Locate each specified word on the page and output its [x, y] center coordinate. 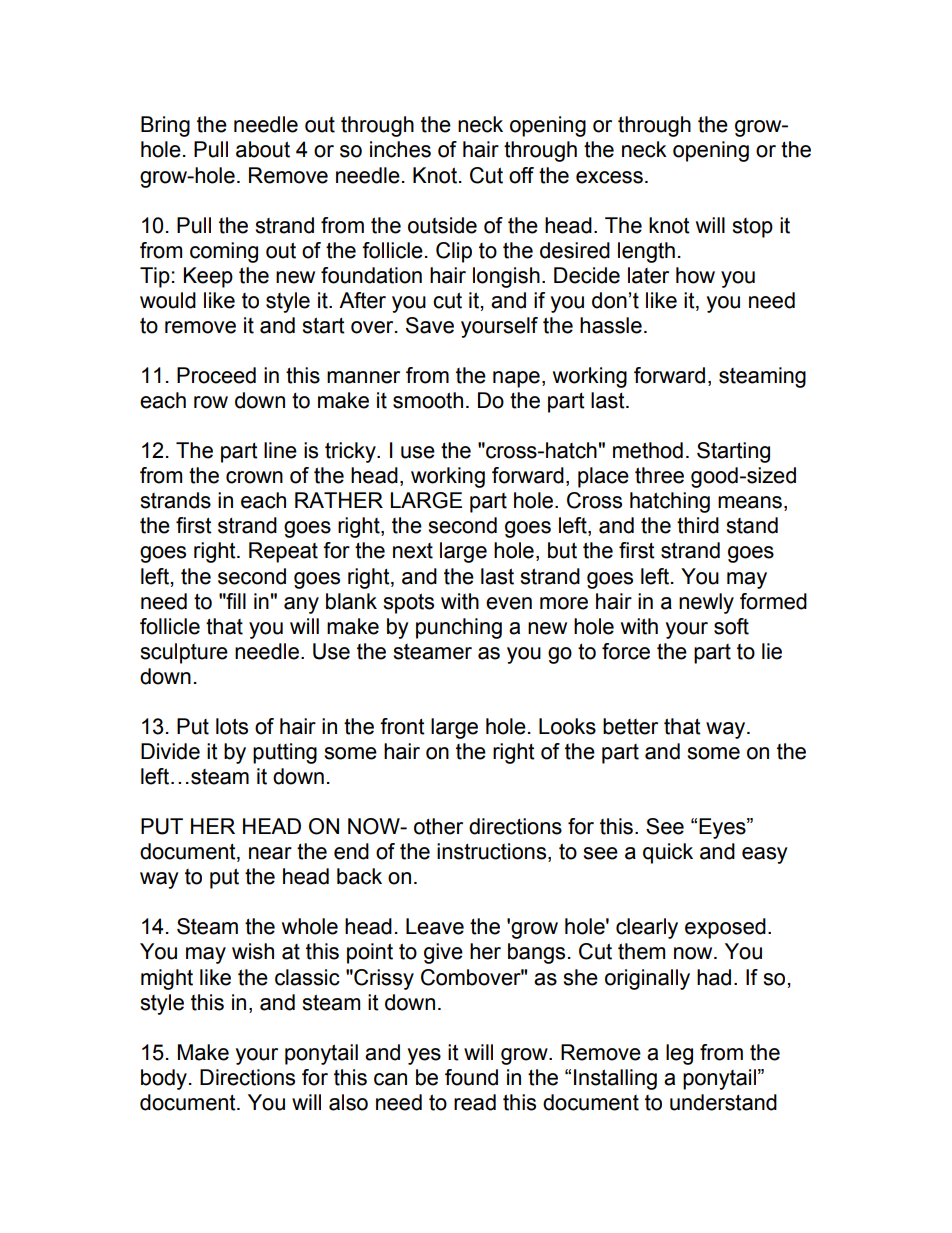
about [263, 149]
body [164, 1079]
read [475, 1102]
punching [459, 628]
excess [609, 177]
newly [706, 603]
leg [679, 1054]
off [521, 175]
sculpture [184, 653]
